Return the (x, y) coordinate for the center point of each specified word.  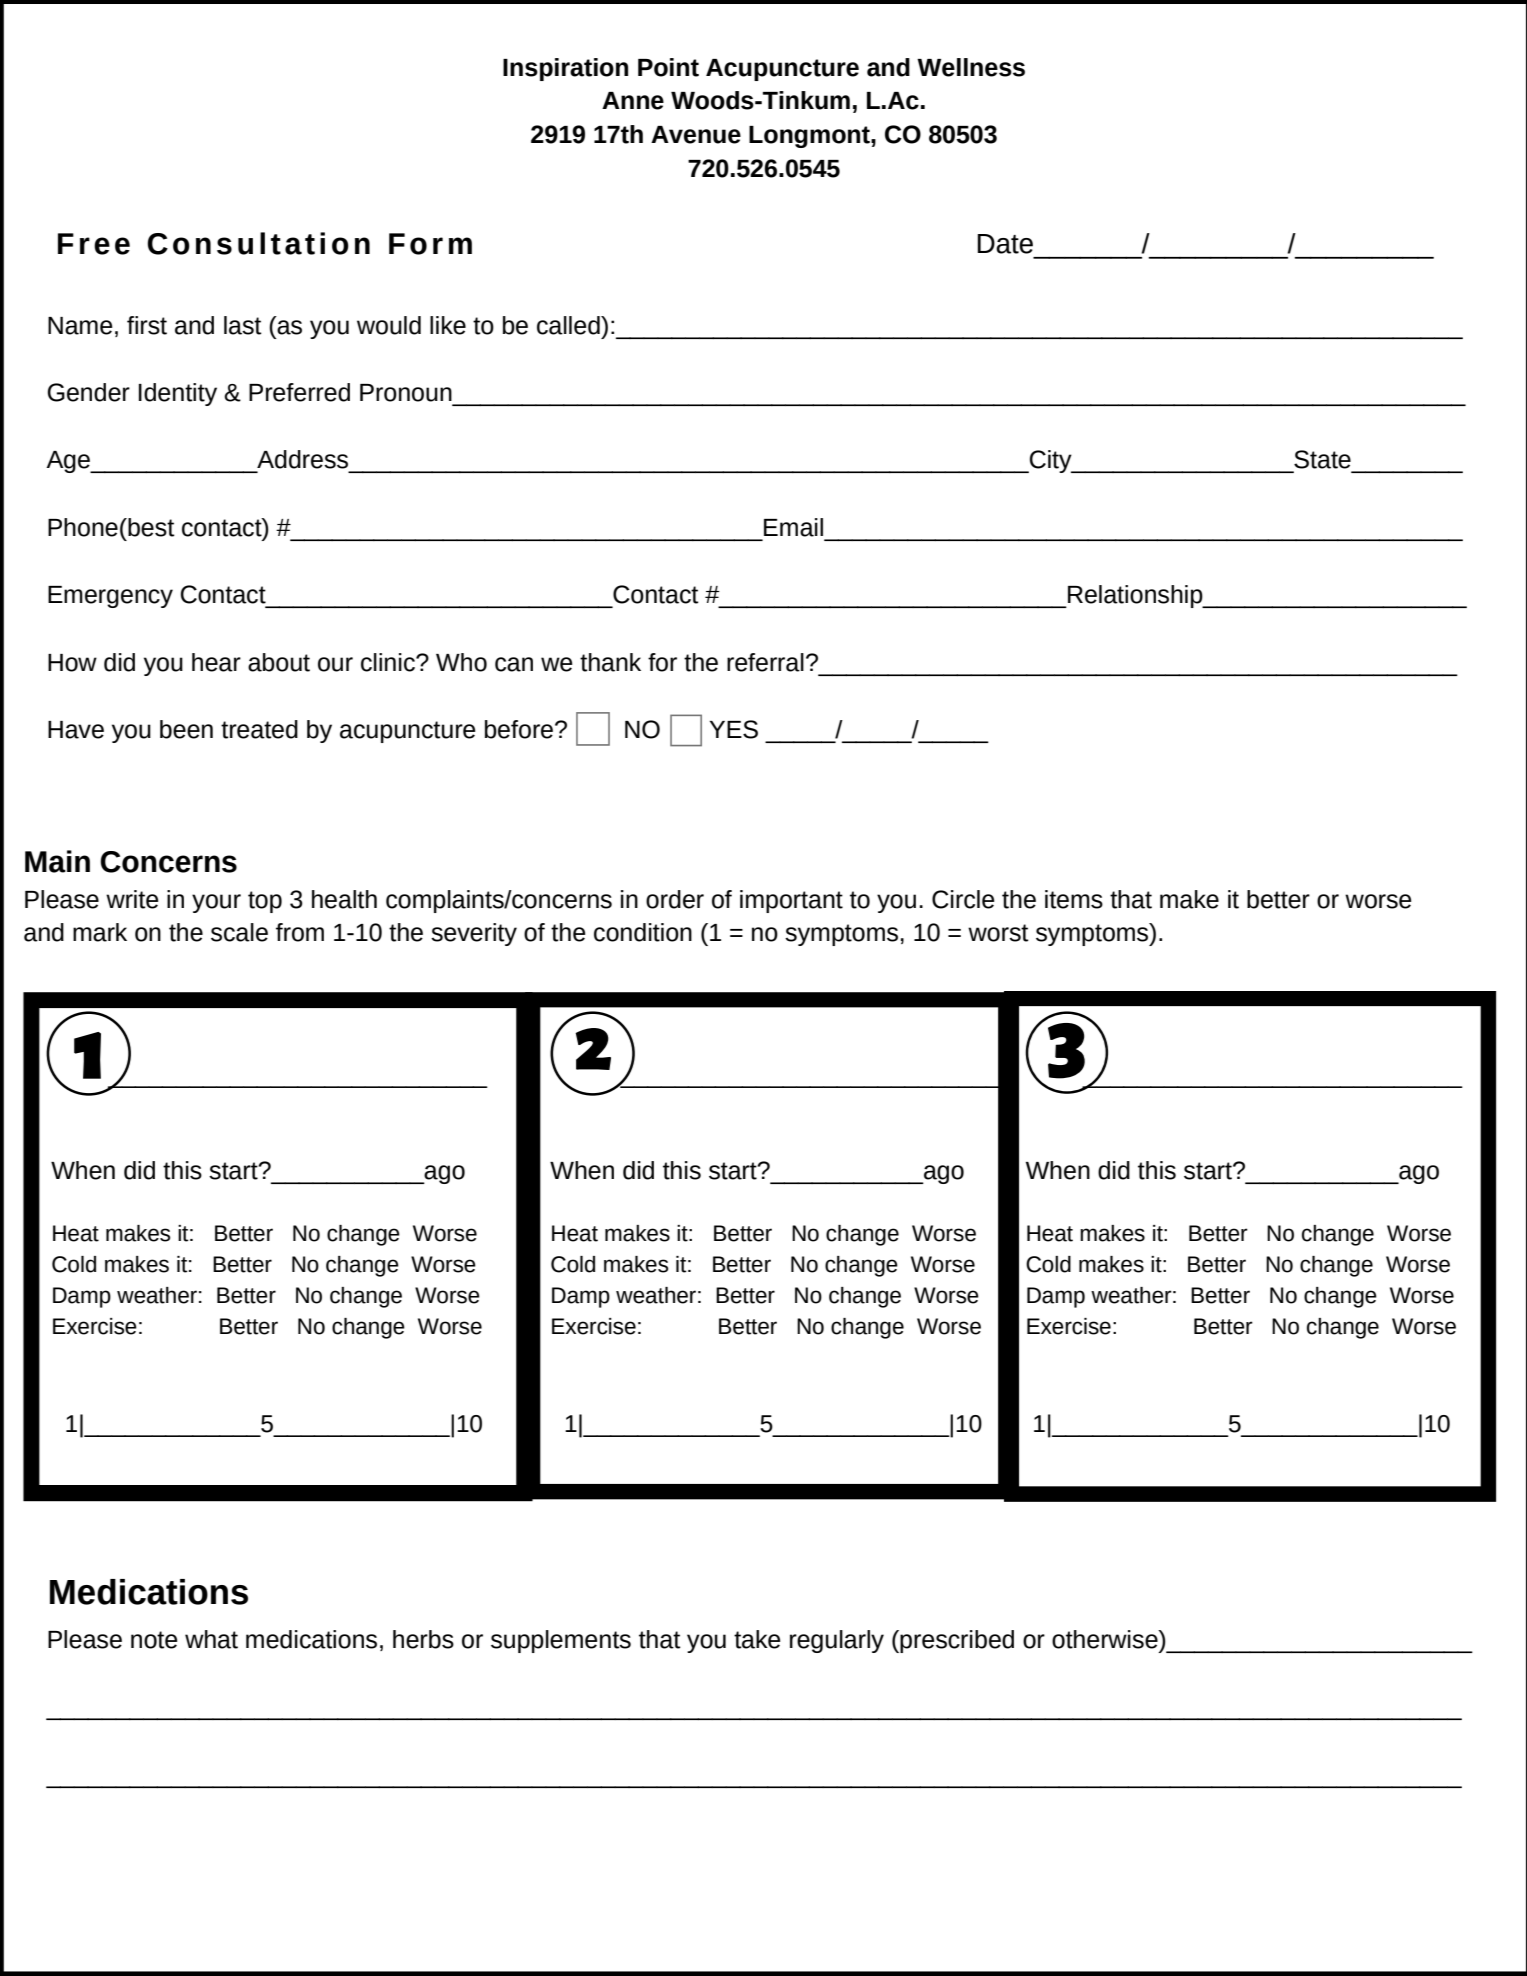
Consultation (258, 243)
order (675, 899)
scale (239, 932)
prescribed (956, 1641)
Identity (178, 394)
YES (734, 729)
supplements (561, 1641)
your (216, 903)
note (154, 1640)
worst (998, 933)
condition (643, 932)
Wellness (971, 67)
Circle (963, 899)
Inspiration (565, 69)
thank (610, 662)
